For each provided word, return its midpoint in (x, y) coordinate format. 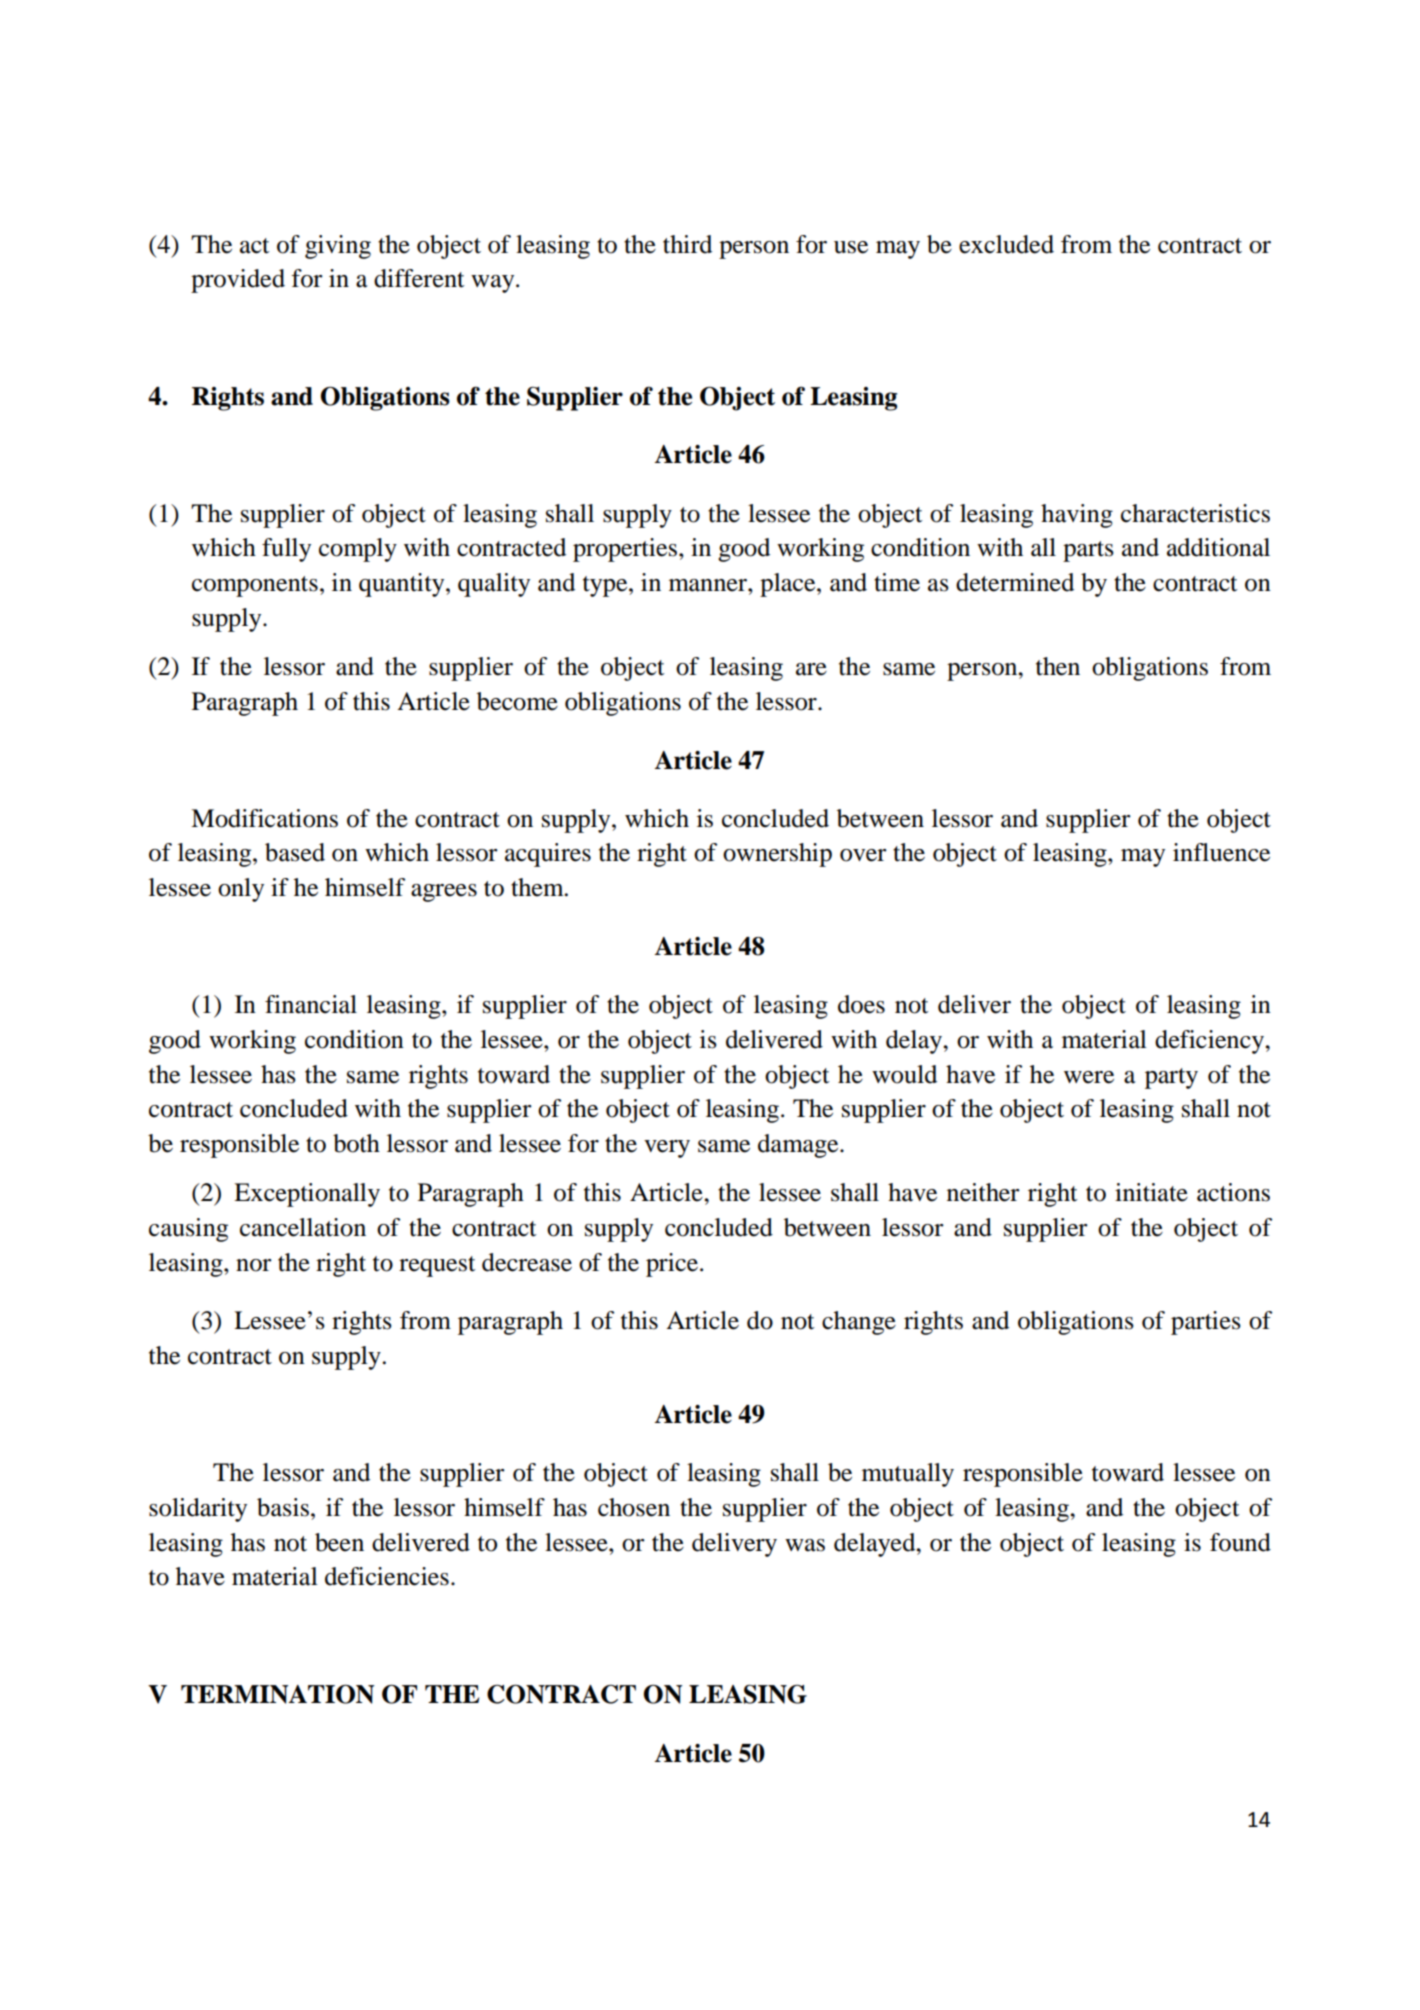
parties (1206, 1323)
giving (338, 247)
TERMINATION (277, 1694)
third (687, 244)
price (672, 1265)
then (1058, 666)
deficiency (1210, 1042)
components (255, 586)
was (805, 1545)
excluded (1006, 244)
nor (254, 1265)
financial (311, 1004)
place (789, 585)
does (861, 1004)
